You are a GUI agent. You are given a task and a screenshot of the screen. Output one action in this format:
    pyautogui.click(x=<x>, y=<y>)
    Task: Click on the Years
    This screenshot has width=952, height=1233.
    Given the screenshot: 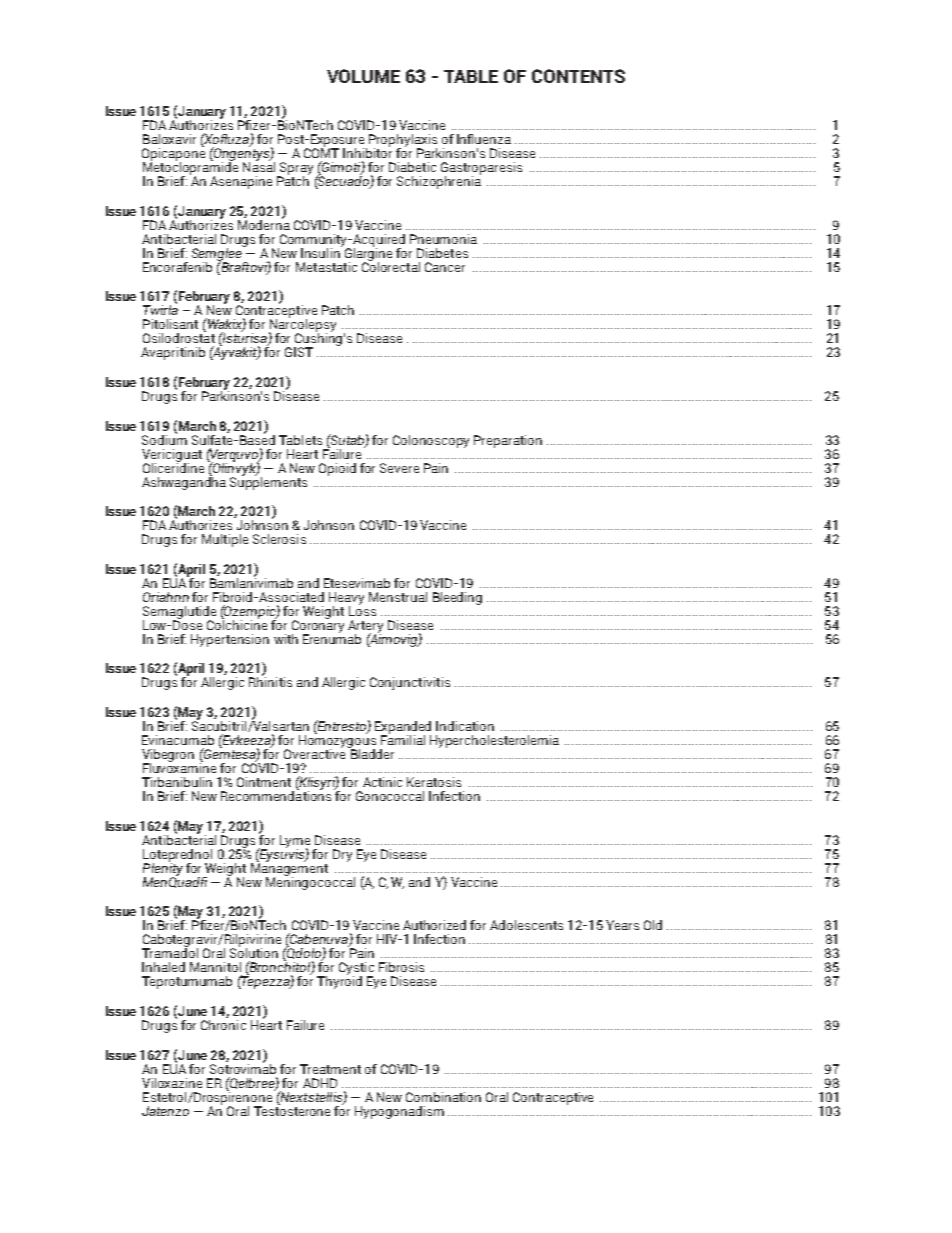 What is the action you would take?
    pyautogui.click(x=622, y=925)
